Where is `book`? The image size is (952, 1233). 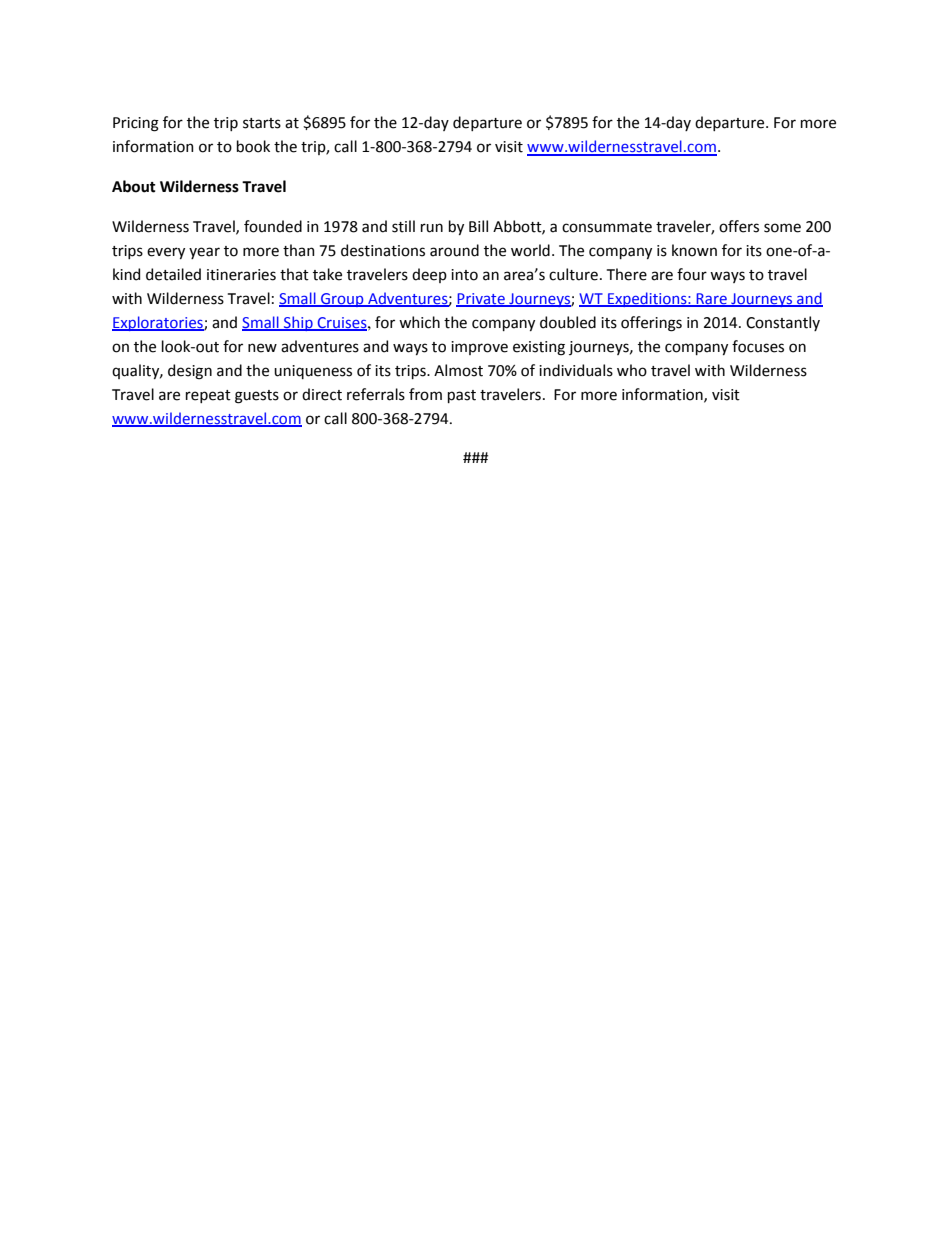
book is located at coordinates (253, 146).
